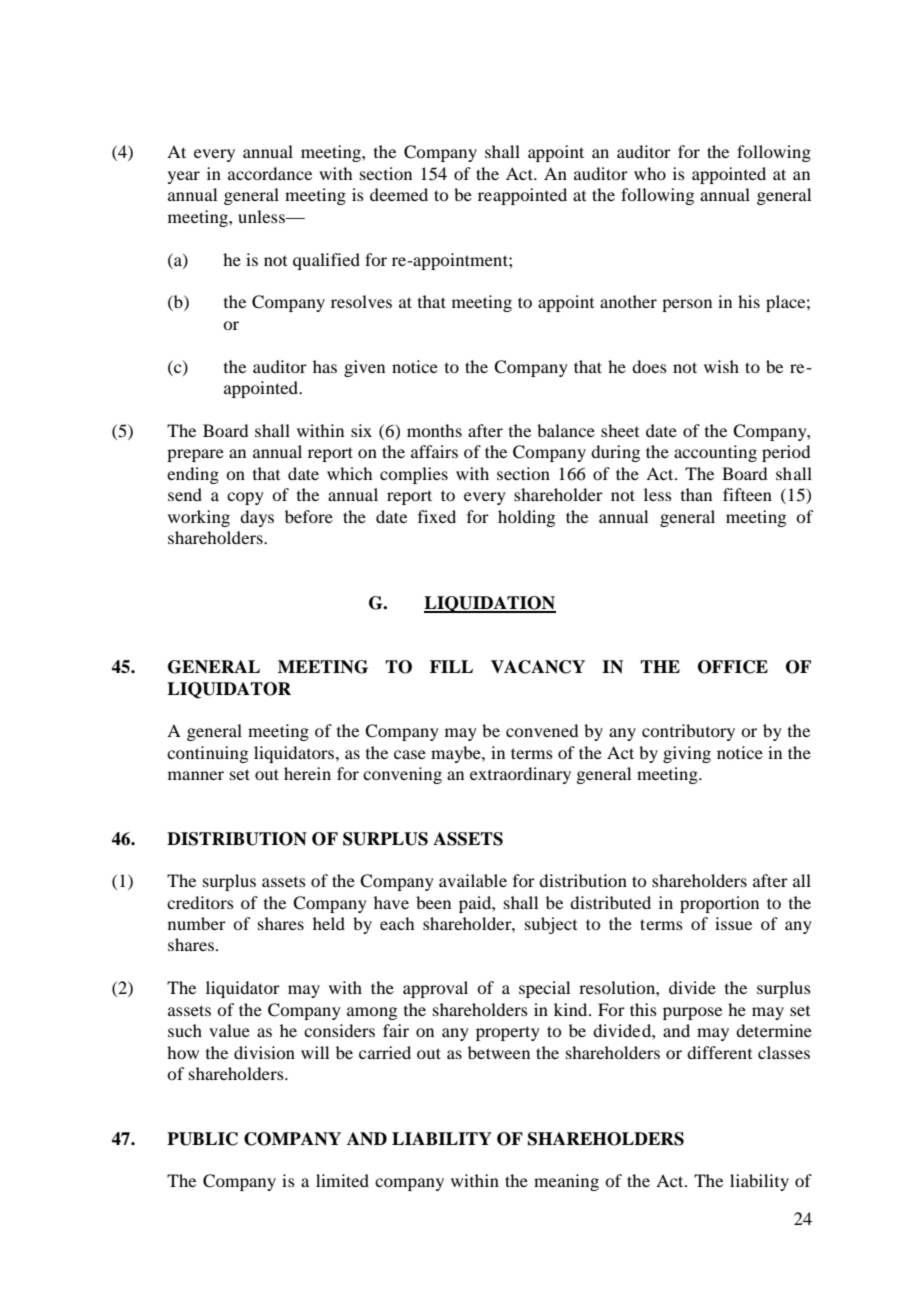 The image size is (924, 1307). Describe the element at coordinates (566, 1182) in the page. I see `meaning` at that location.
